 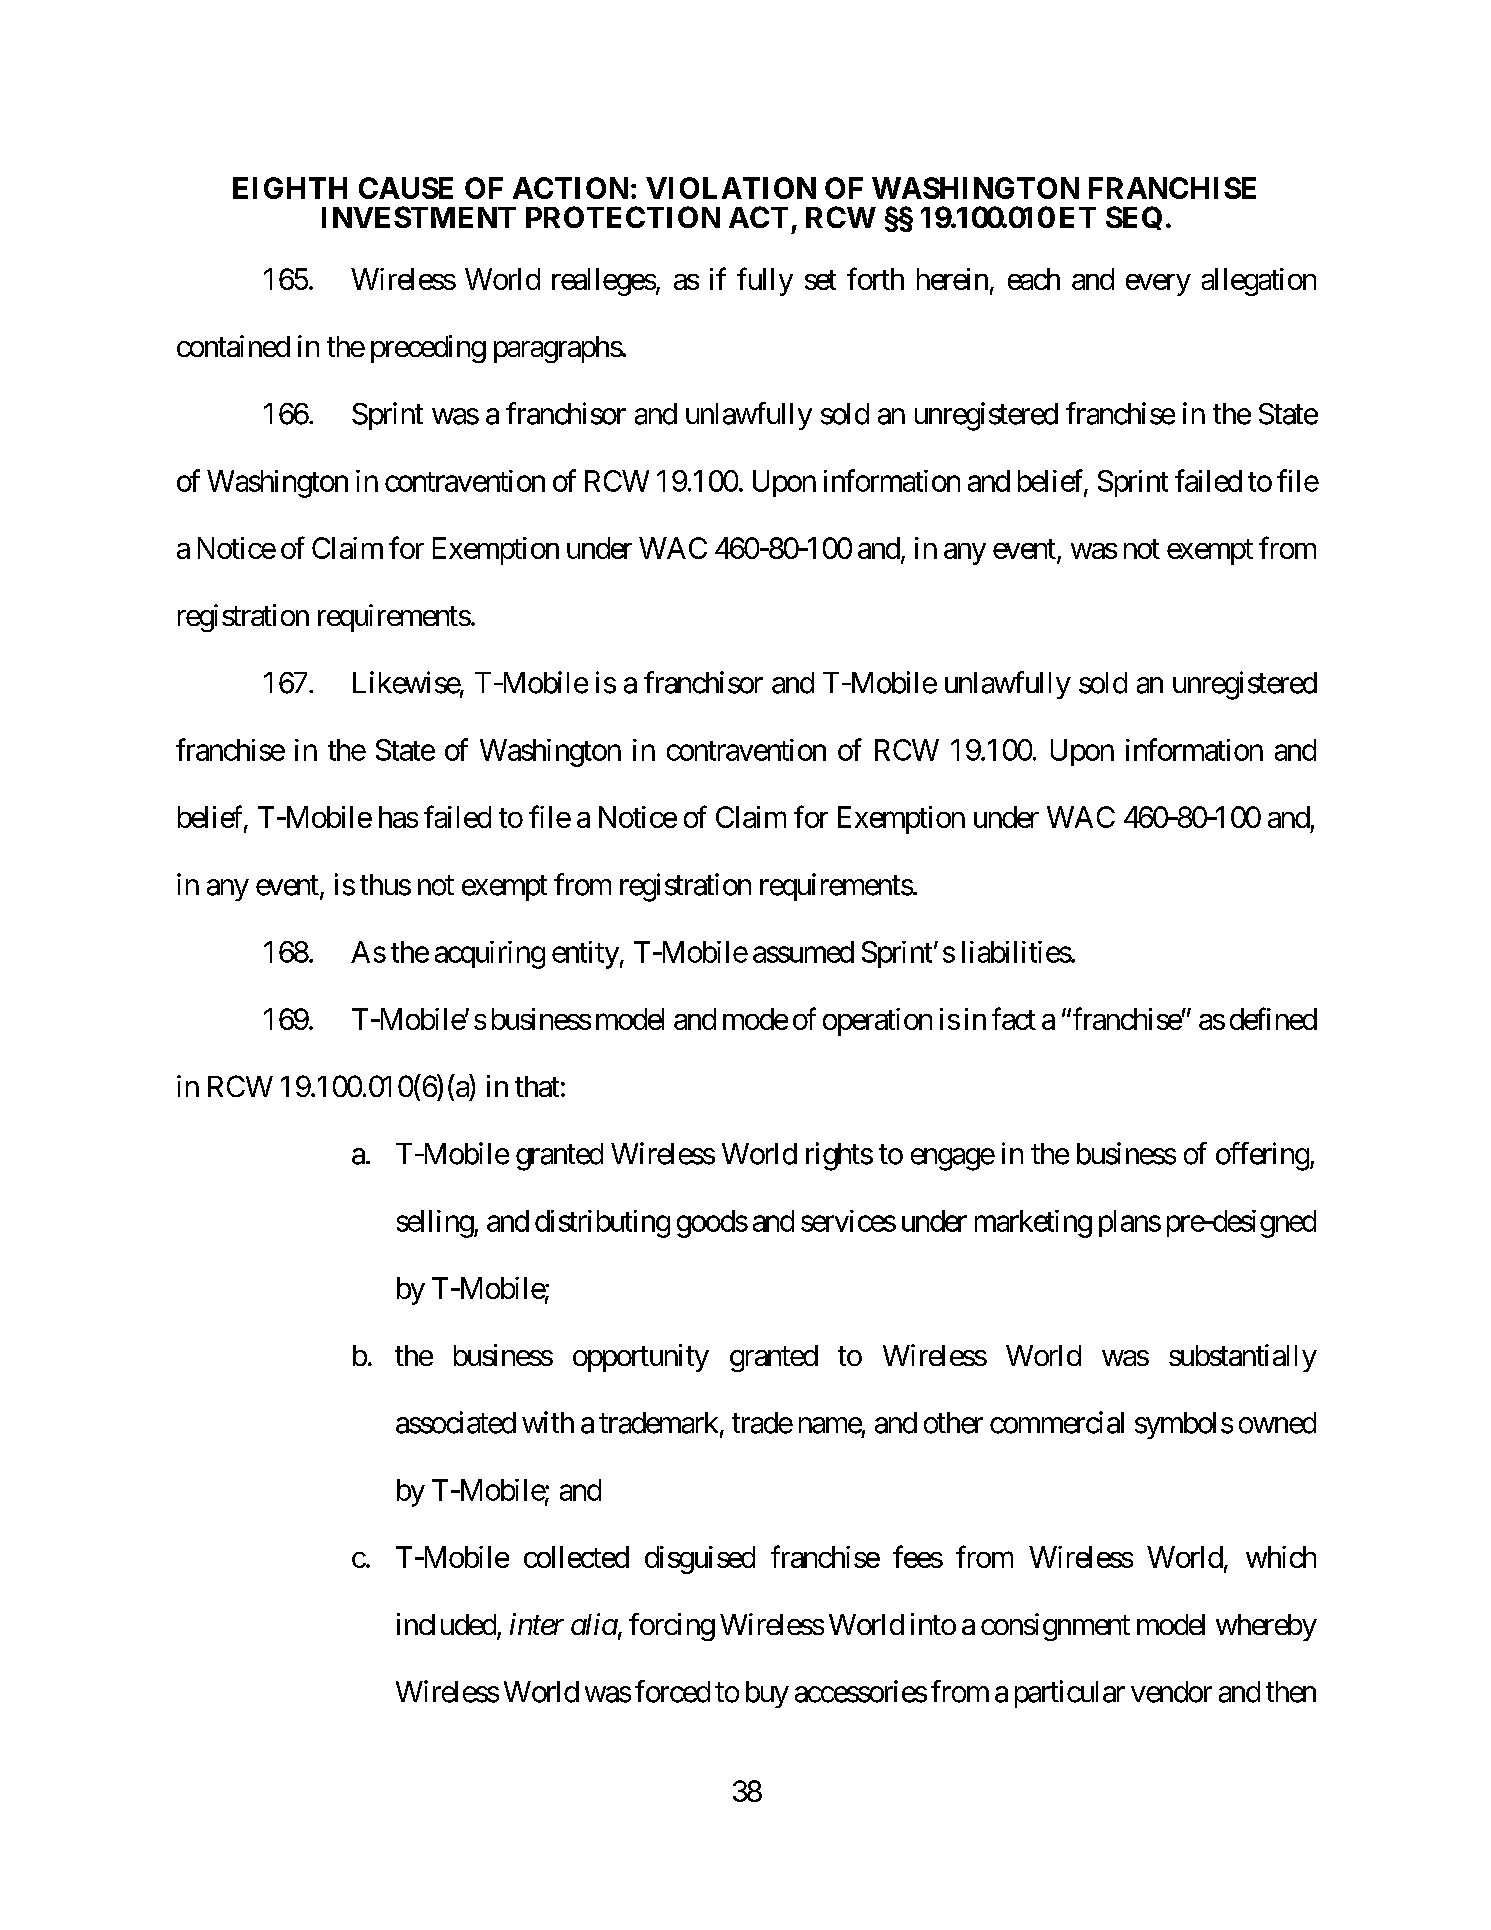 I want to click on VIOLATION, so click(x=731, y=188).
